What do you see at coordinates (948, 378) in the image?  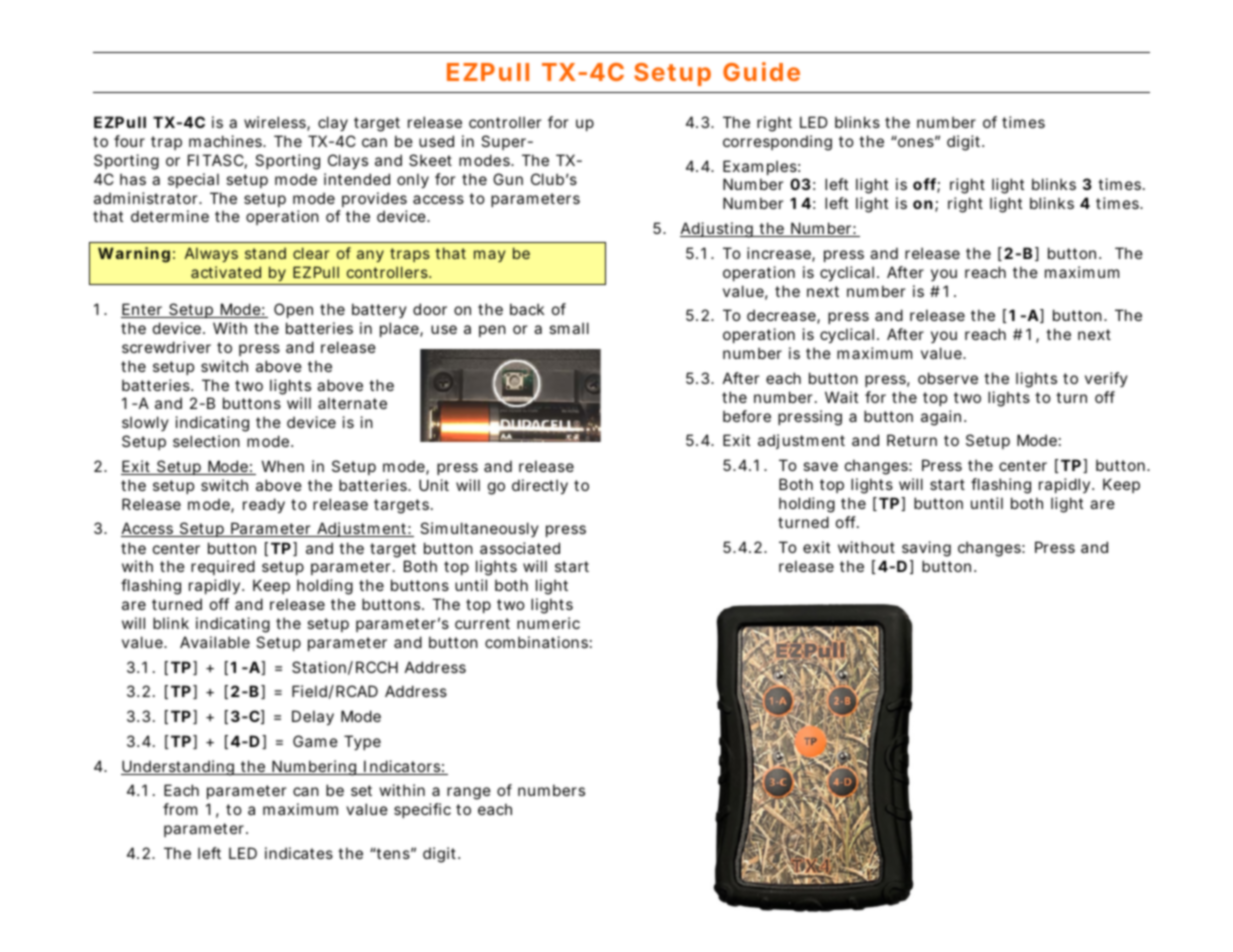 I see `observe` at bounding box center [948, 378].
